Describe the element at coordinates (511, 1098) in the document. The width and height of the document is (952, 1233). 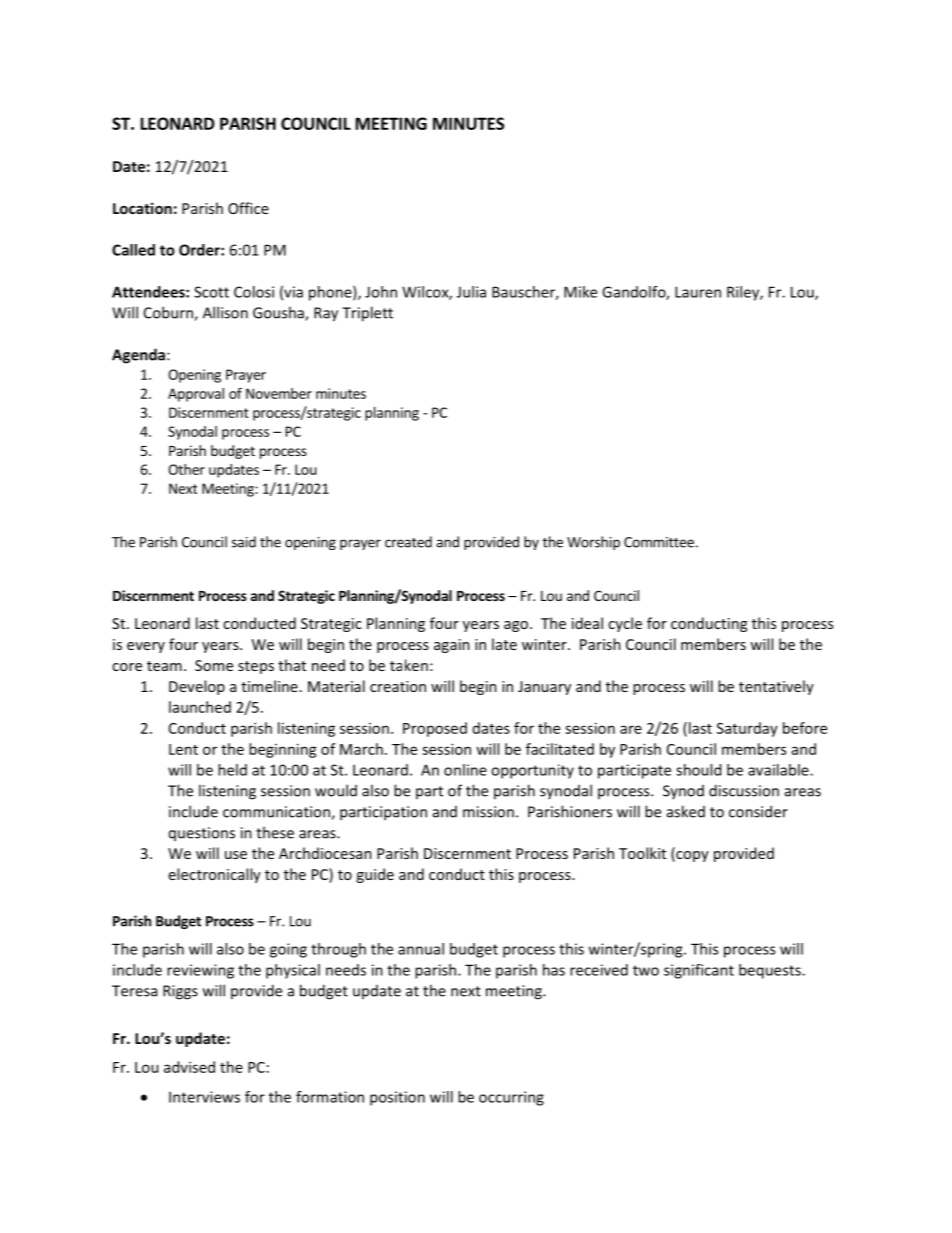
I see `occurring` at that location.
